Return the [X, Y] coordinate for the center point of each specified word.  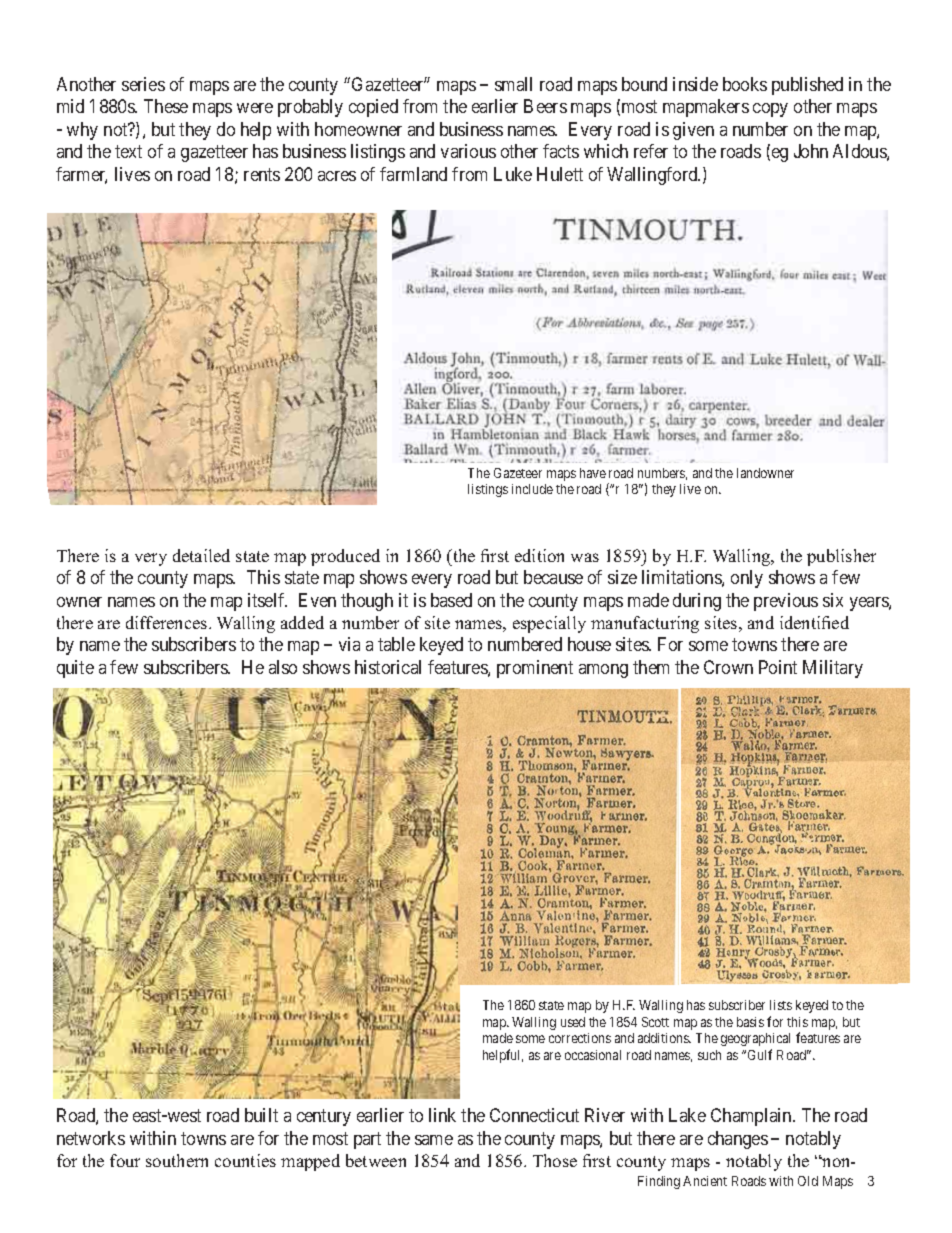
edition [539, 555]
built [261, 1115]
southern [177, 1160]
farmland [413, 174]
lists [781, 1005]
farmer [81, 175]
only [747, 579]
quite [75, 669]
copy [770, 110]
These [166, 106]
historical [388, 667]
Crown [728, 667]
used [573, 1022]
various [468, 151]
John [811, 151]
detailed [201, 555]
